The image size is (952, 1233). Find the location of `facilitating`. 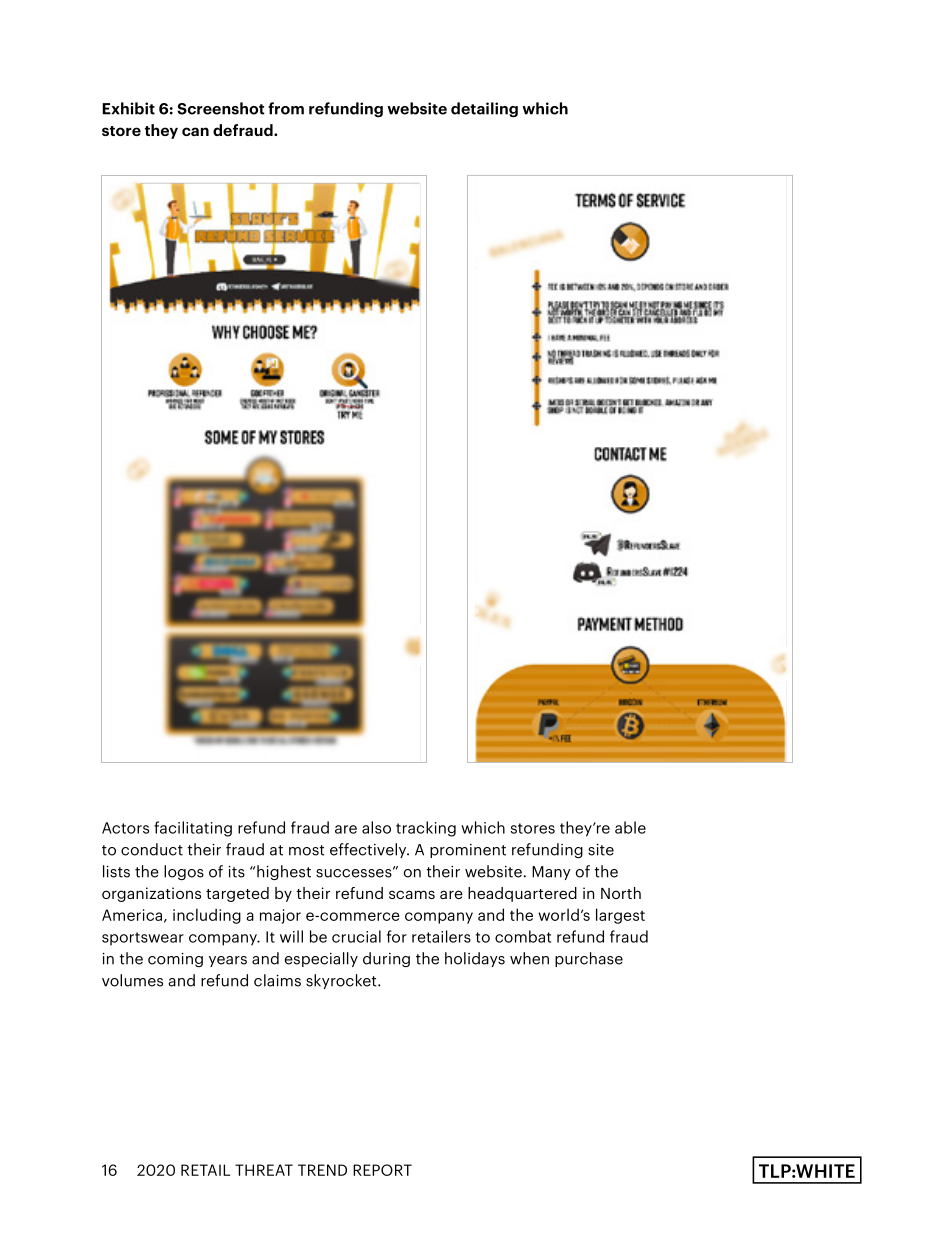

facilitating is located at coordinates (193, 829).
